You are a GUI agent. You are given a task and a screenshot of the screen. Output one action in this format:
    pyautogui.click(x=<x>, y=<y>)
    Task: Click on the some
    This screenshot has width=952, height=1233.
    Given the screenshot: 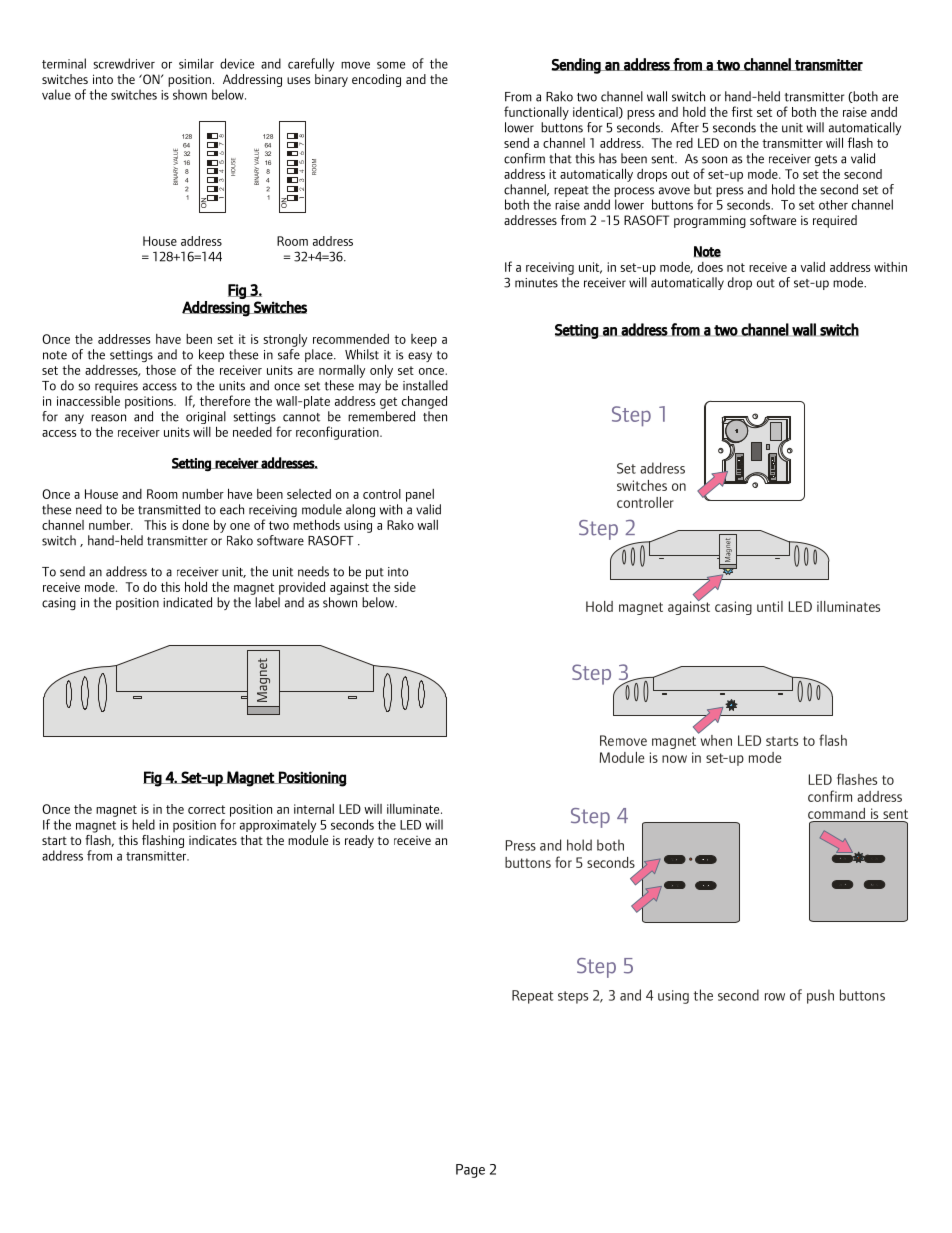 What is the action you would take?
    pyautogui.click(x=391, y=65)
